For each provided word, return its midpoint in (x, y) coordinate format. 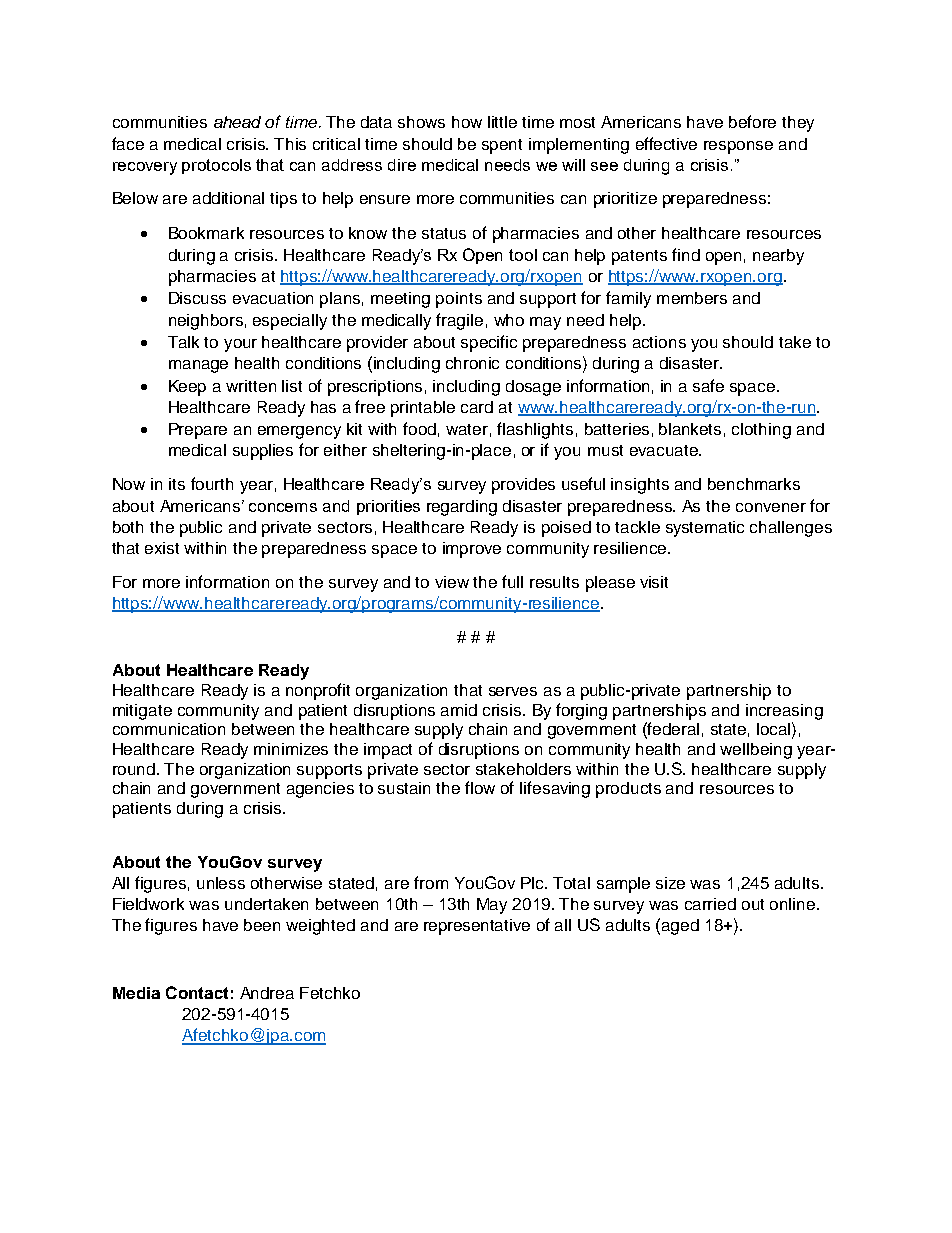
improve (472, 550)
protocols (216, 166)
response (738, 147)
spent (502, 146)
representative (477, 927)
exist (162, 548)
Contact (197, 992)
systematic (705, 529)
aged (680, 927)
